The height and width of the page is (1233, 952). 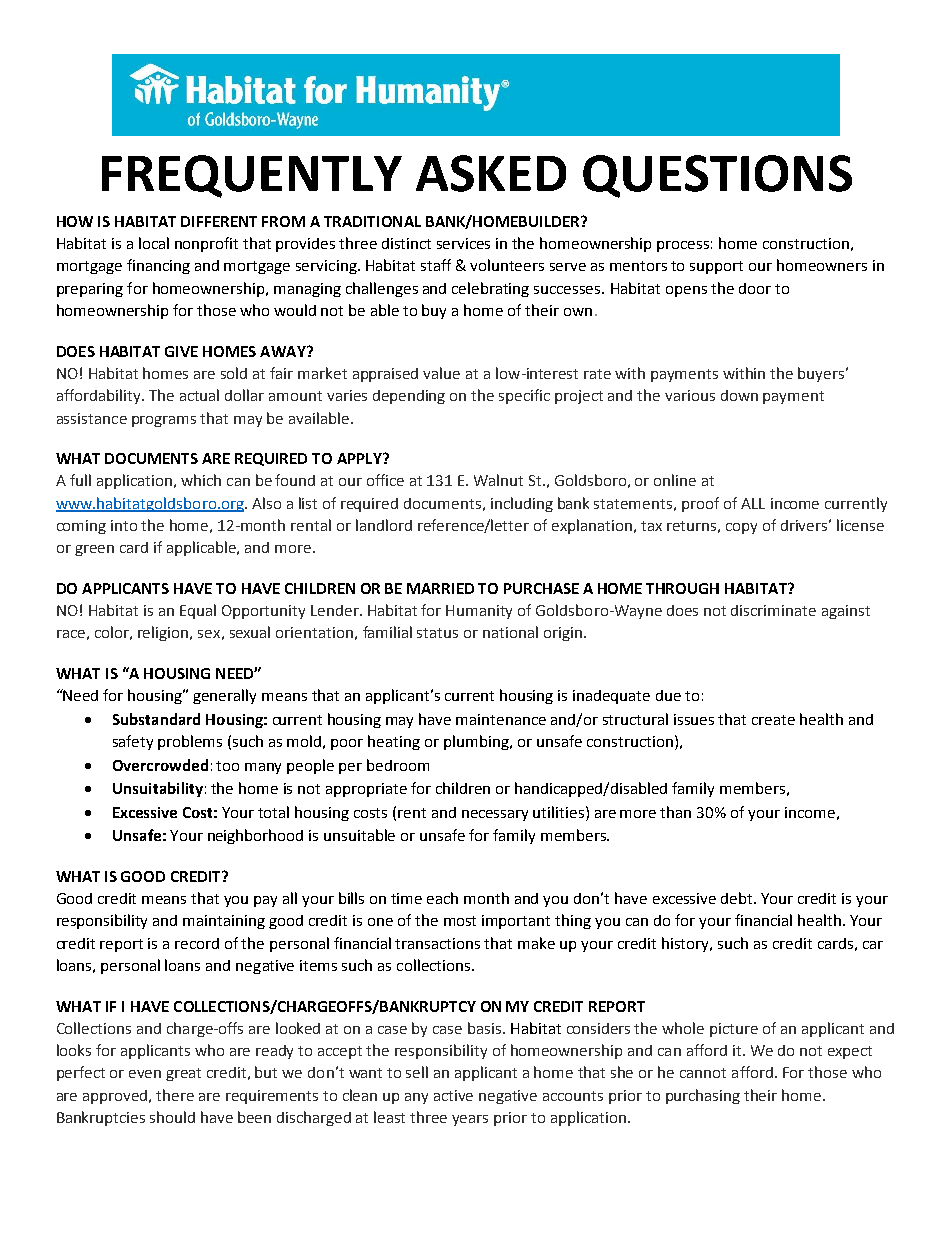 What do you see at coordinates (491, 173) in the page?
I see `ASKED` at bounding box center [491, 173].
